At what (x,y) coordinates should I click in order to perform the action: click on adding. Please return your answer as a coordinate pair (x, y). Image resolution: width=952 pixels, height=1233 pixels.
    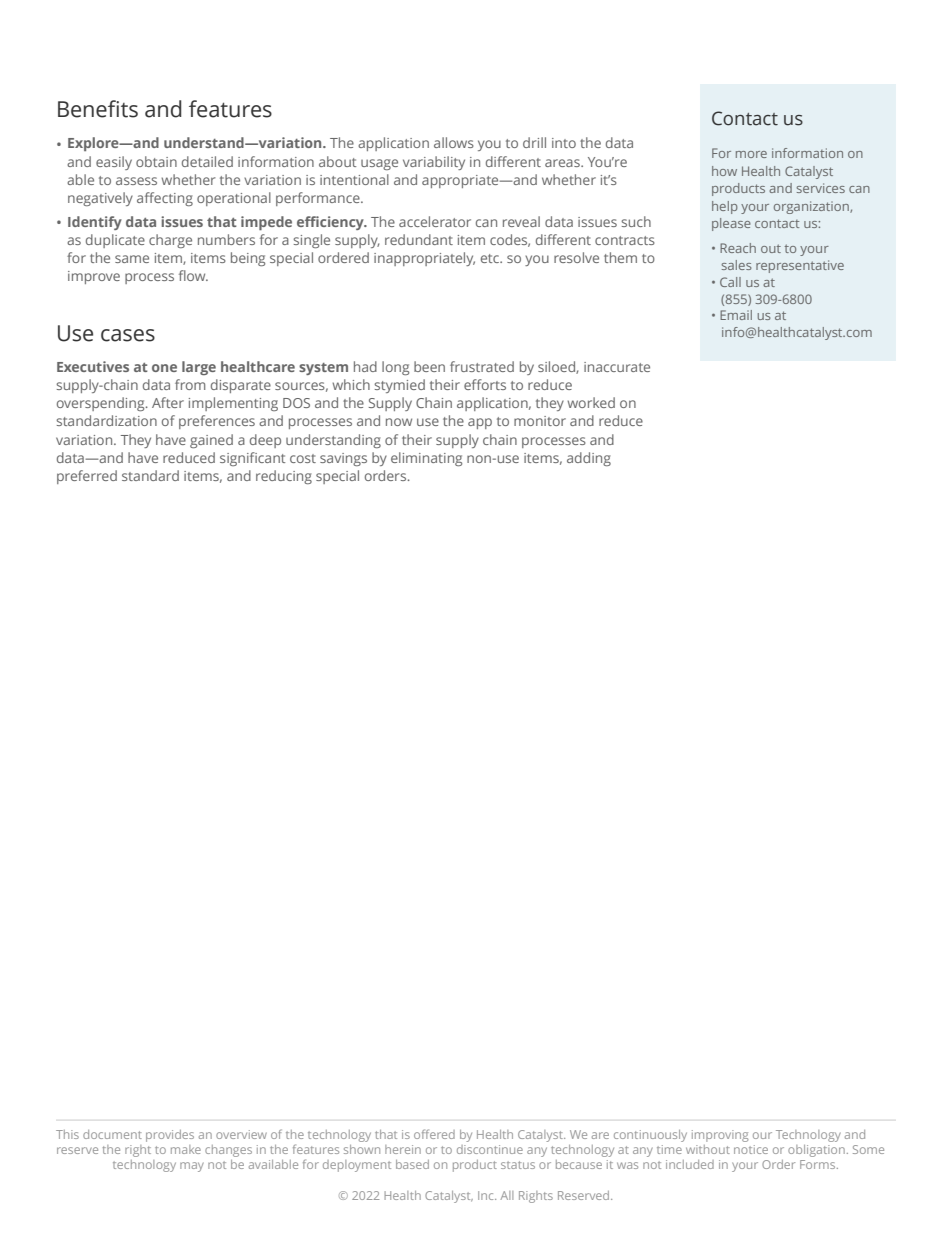
    Looking at the image, I should click on (589, 459).
